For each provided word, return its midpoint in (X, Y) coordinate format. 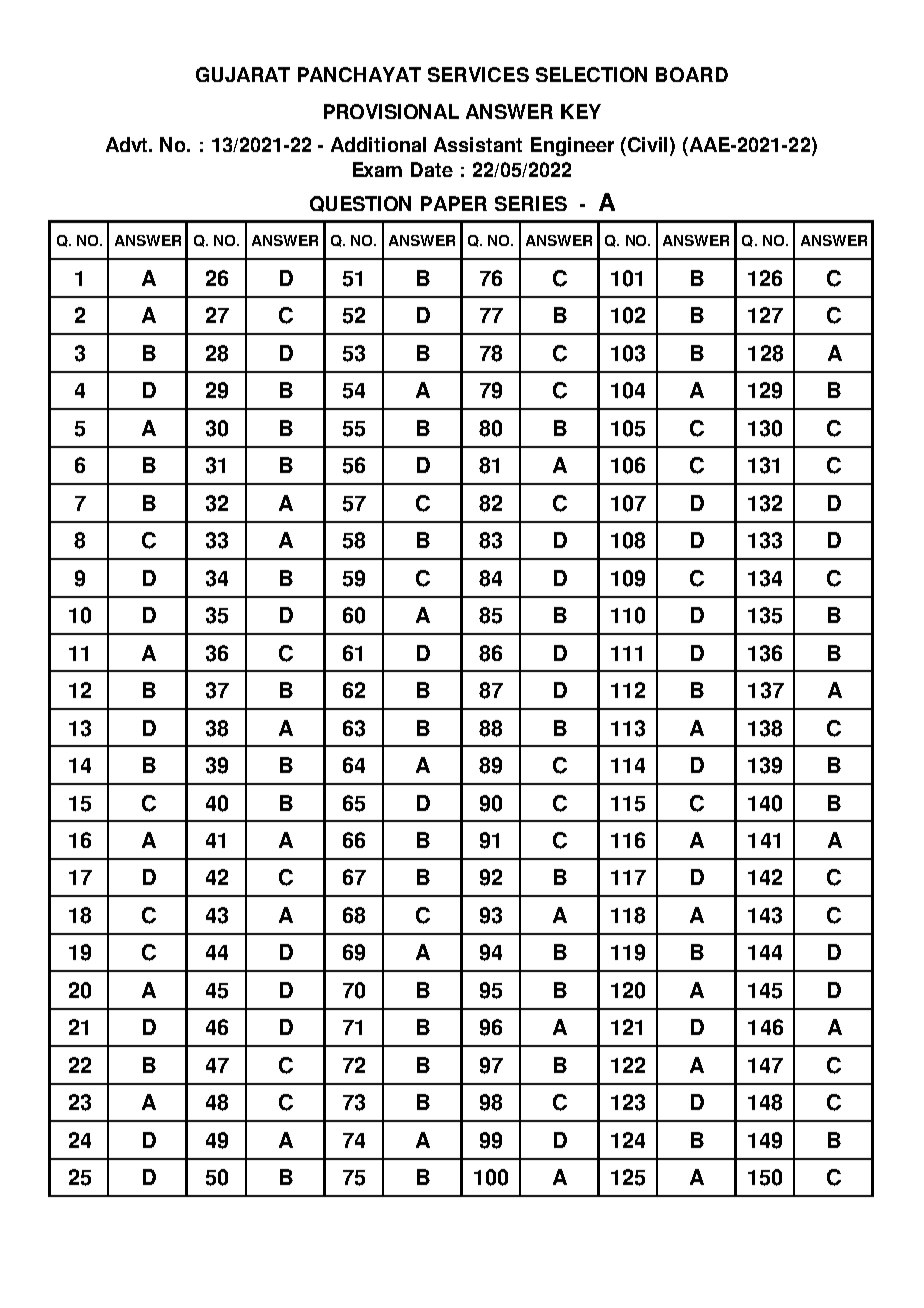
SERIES (531, 203)
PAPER (454, 203)
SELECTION (591, 74)
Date (432, 169)
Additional (378, 144)
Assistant (478, 144)
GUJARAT (243, 74)
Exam (377, 169)
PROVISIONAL (391, 111)
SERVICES (478, 74)
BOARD (692, 74)
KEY (581, 111)
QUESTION (360, 204)
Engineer (572, 146)
